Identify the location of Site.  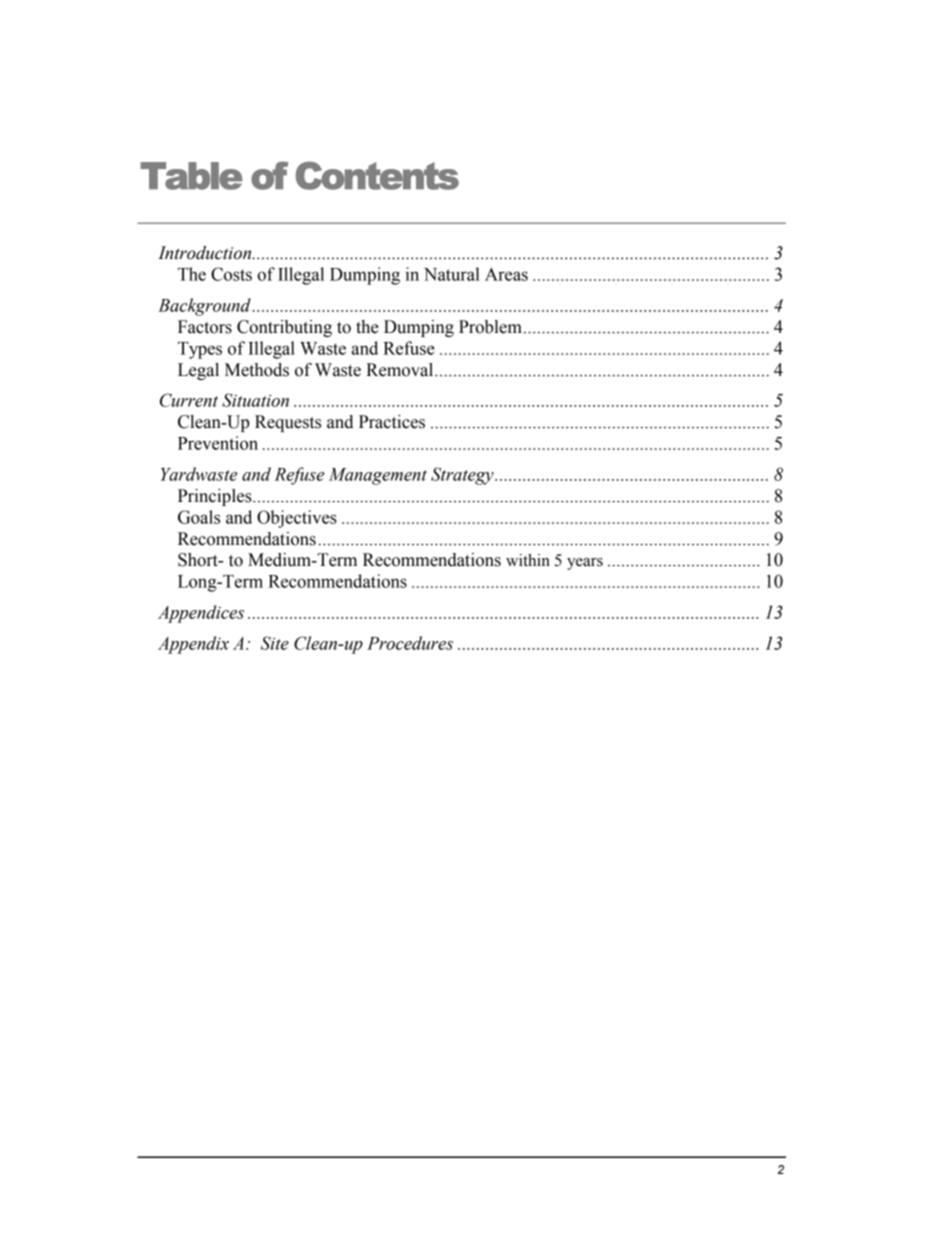
(275, 643).
